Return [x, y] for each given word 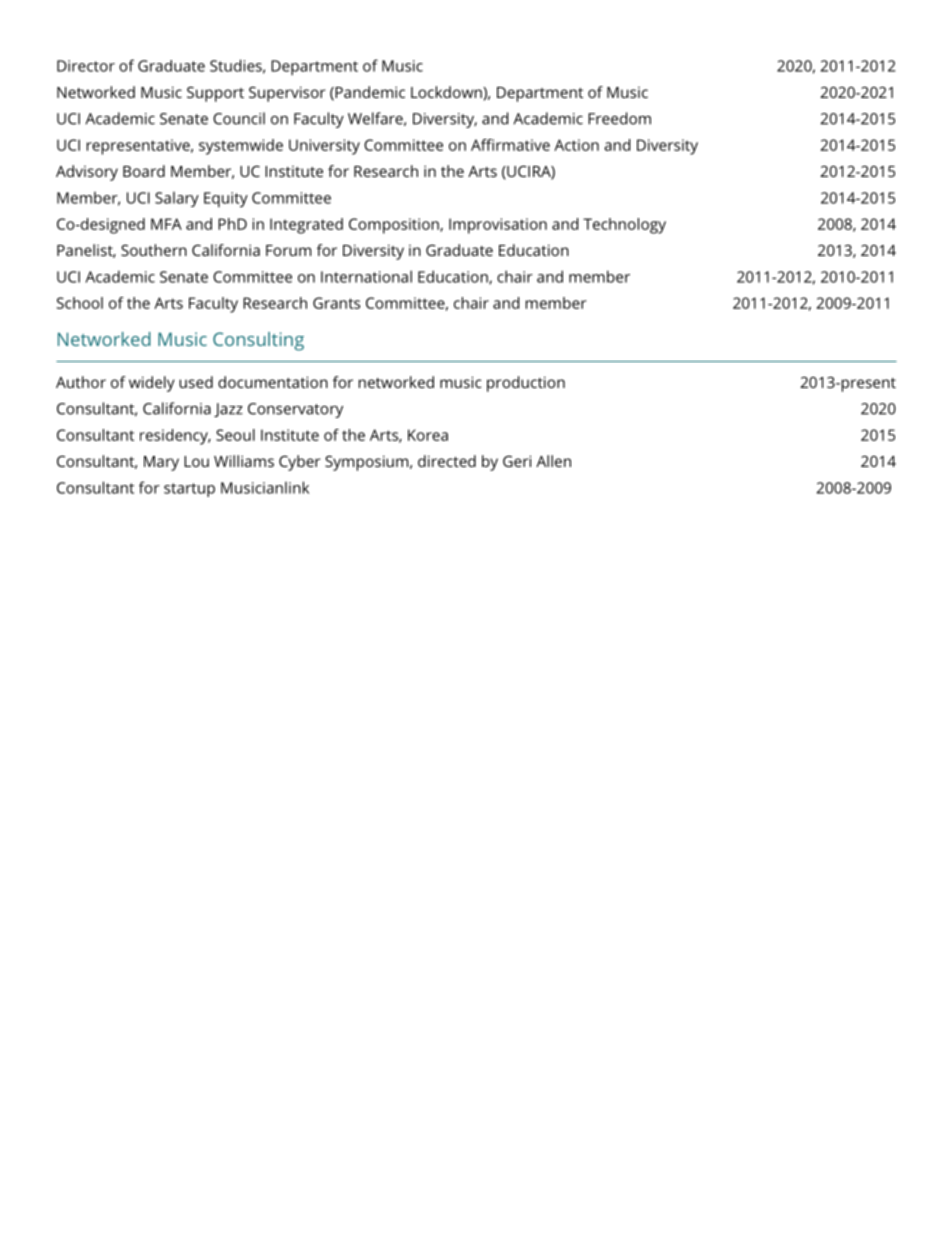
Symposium [366, 463]
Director [86, 66]
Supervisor [287, 94]
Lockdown [446, 92]
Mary [161, 463]
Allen [553, 461]
